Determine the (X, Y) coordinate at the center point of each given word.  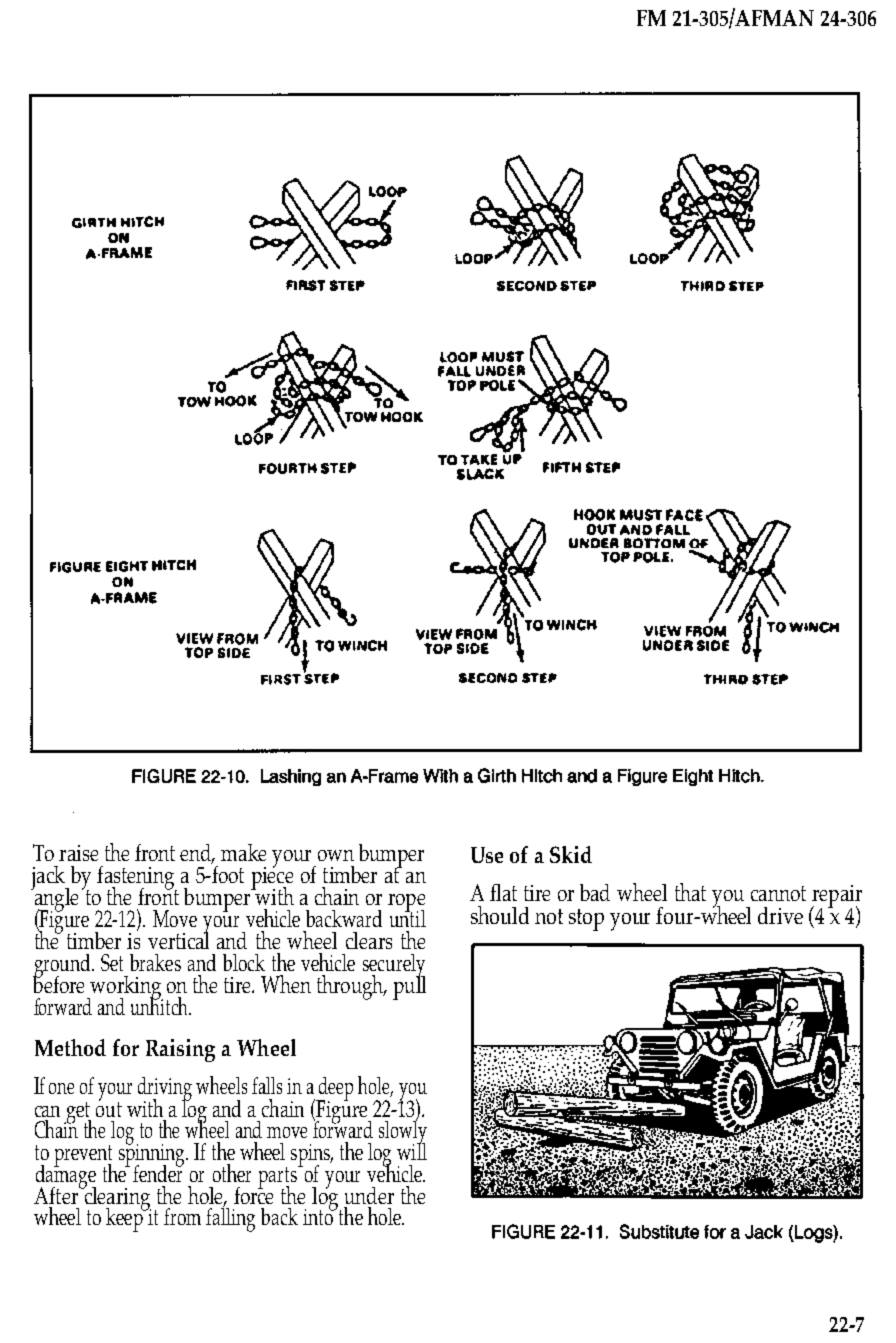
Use (487, 855)
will (412, 1150)
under (369, 1195)
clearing (116, 1198)
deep (335, 1090)
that (690, 892)
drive (780, 915)
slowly (403, 1133)
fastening (137, 879)
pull (409, 987)
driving (165, 1090)
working (125, 989)
